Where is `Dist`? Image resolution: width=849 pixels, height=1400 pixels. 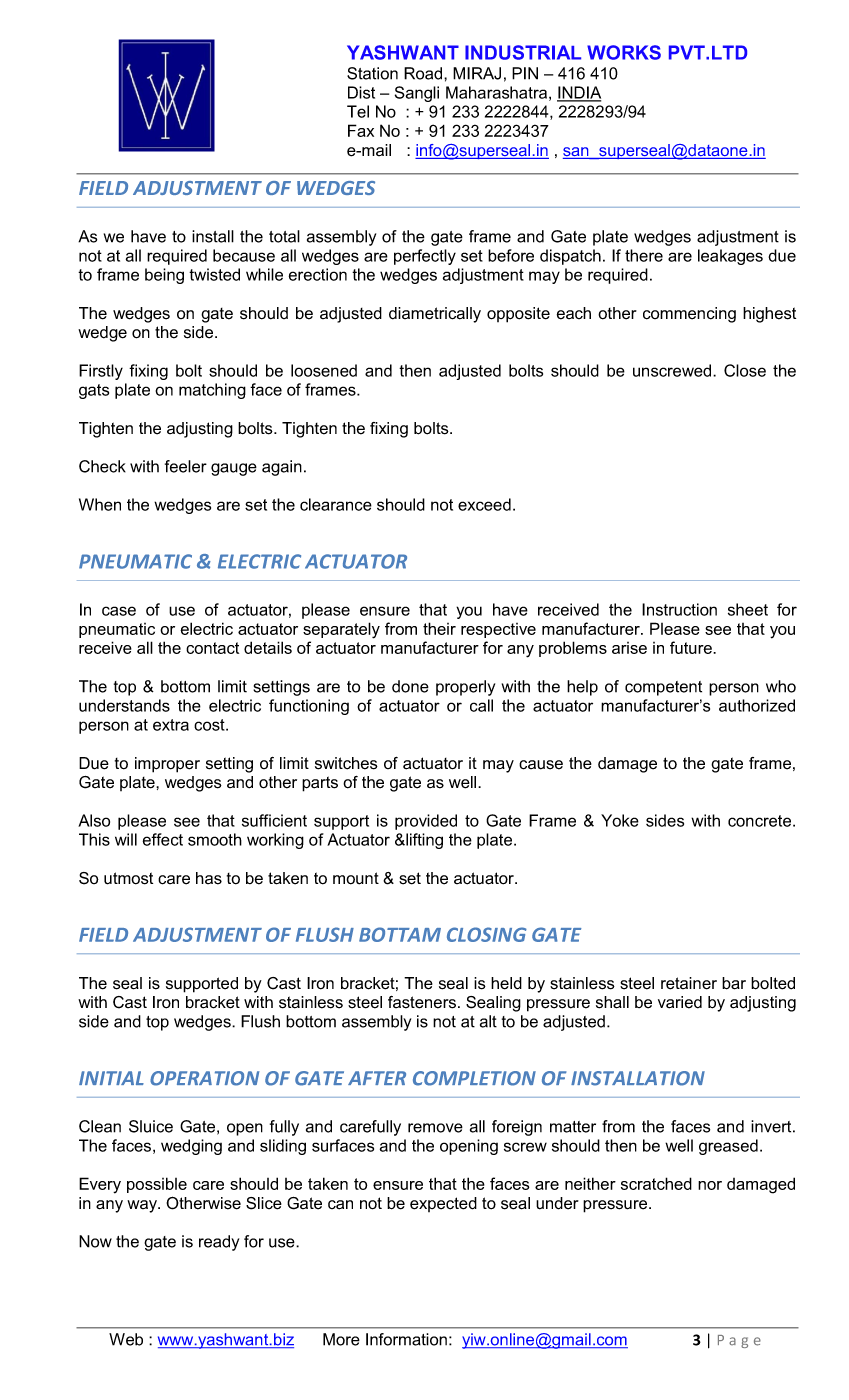
Dist is located at coordinates (361, 92).
